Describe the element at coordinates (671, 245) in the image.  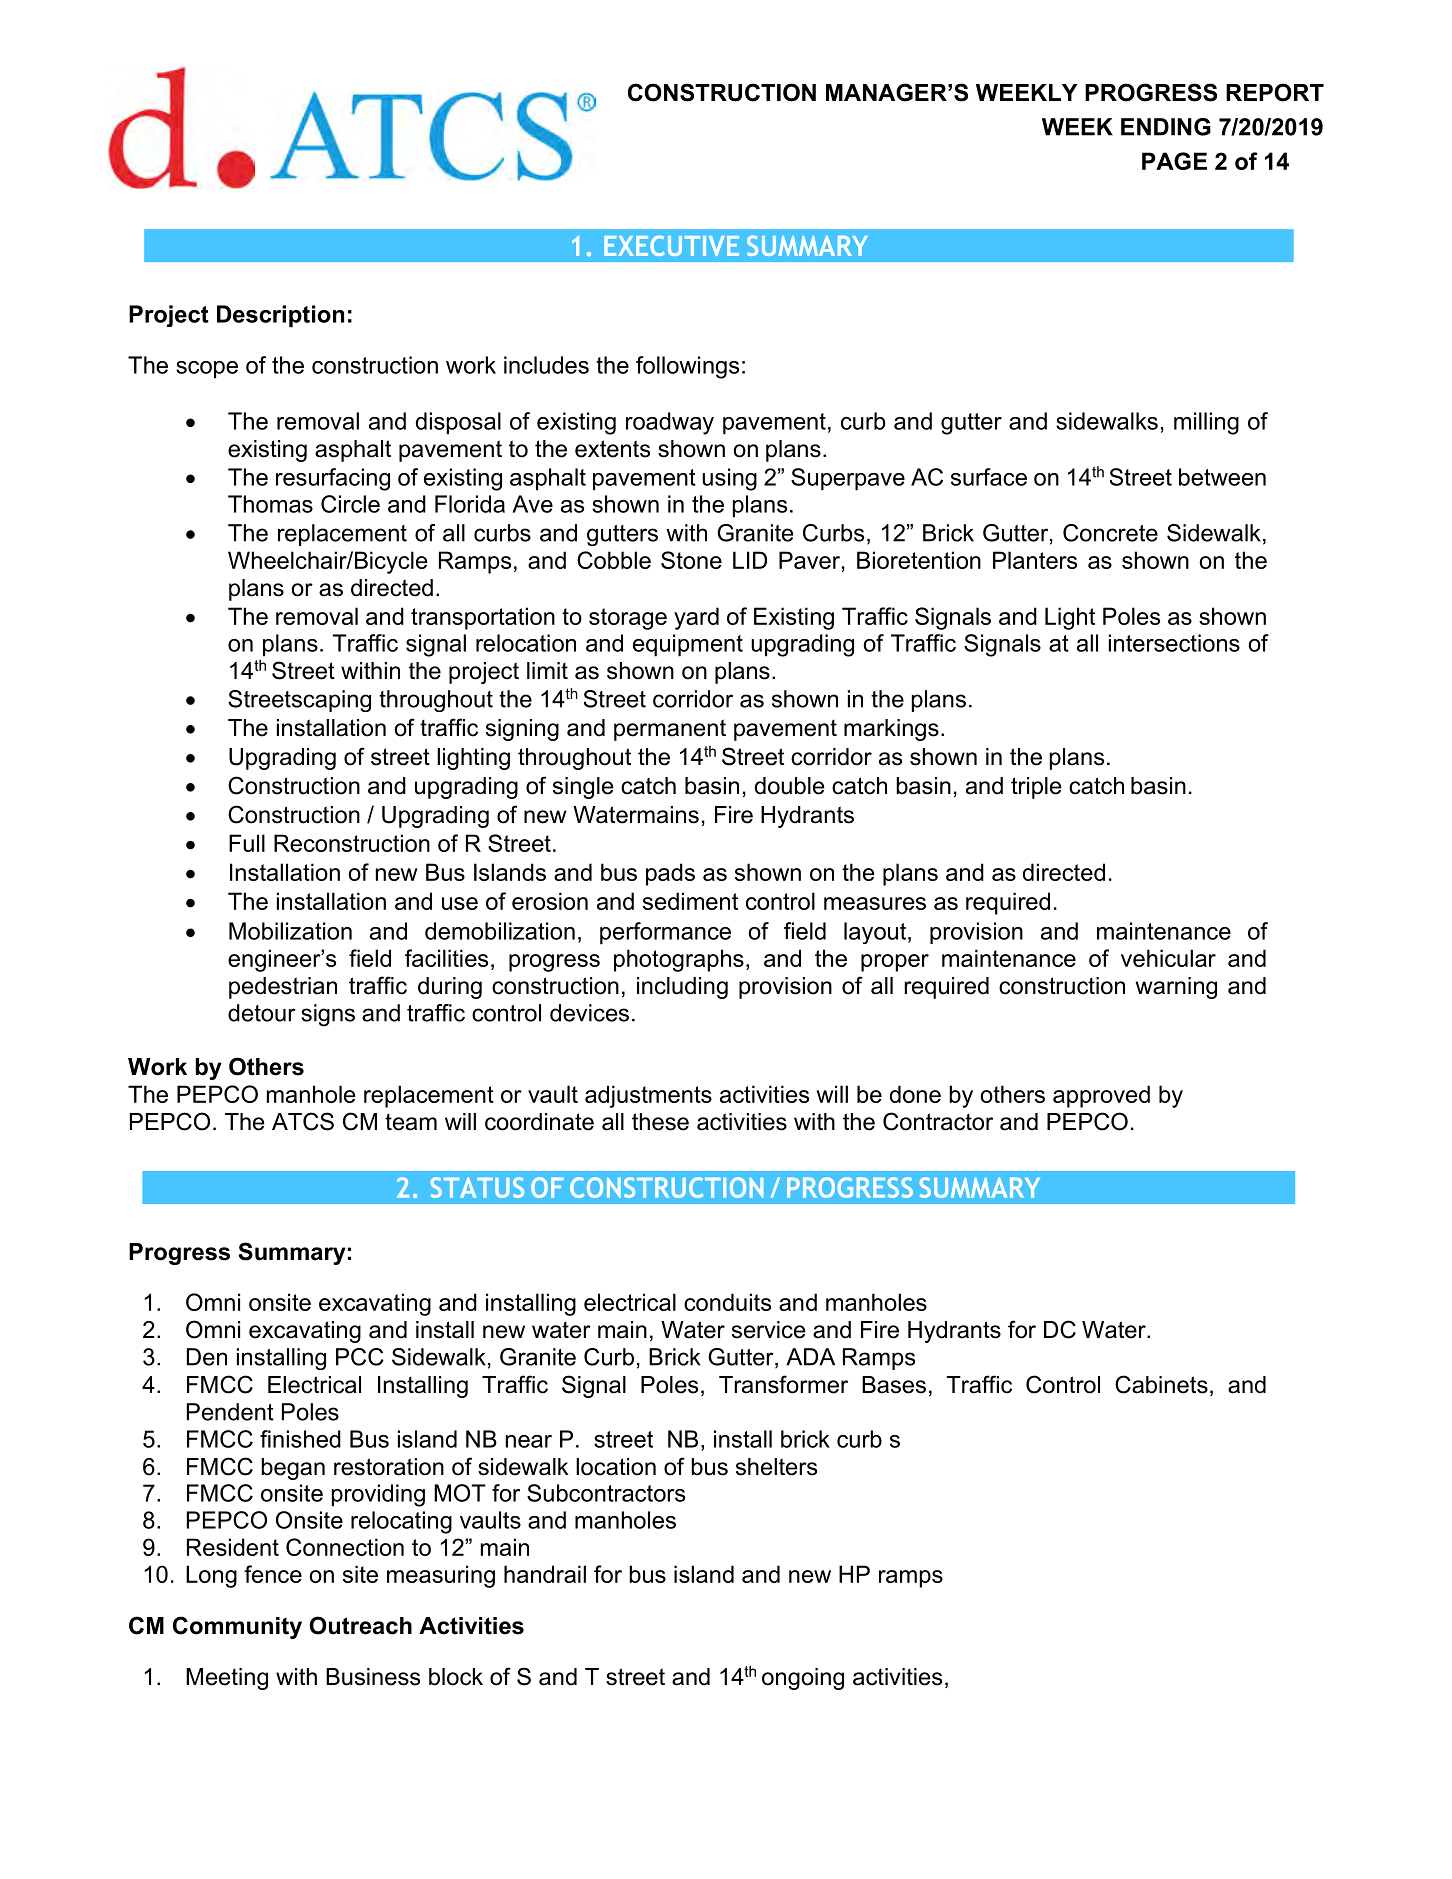
I see `EXECUTIVE` at that location.
